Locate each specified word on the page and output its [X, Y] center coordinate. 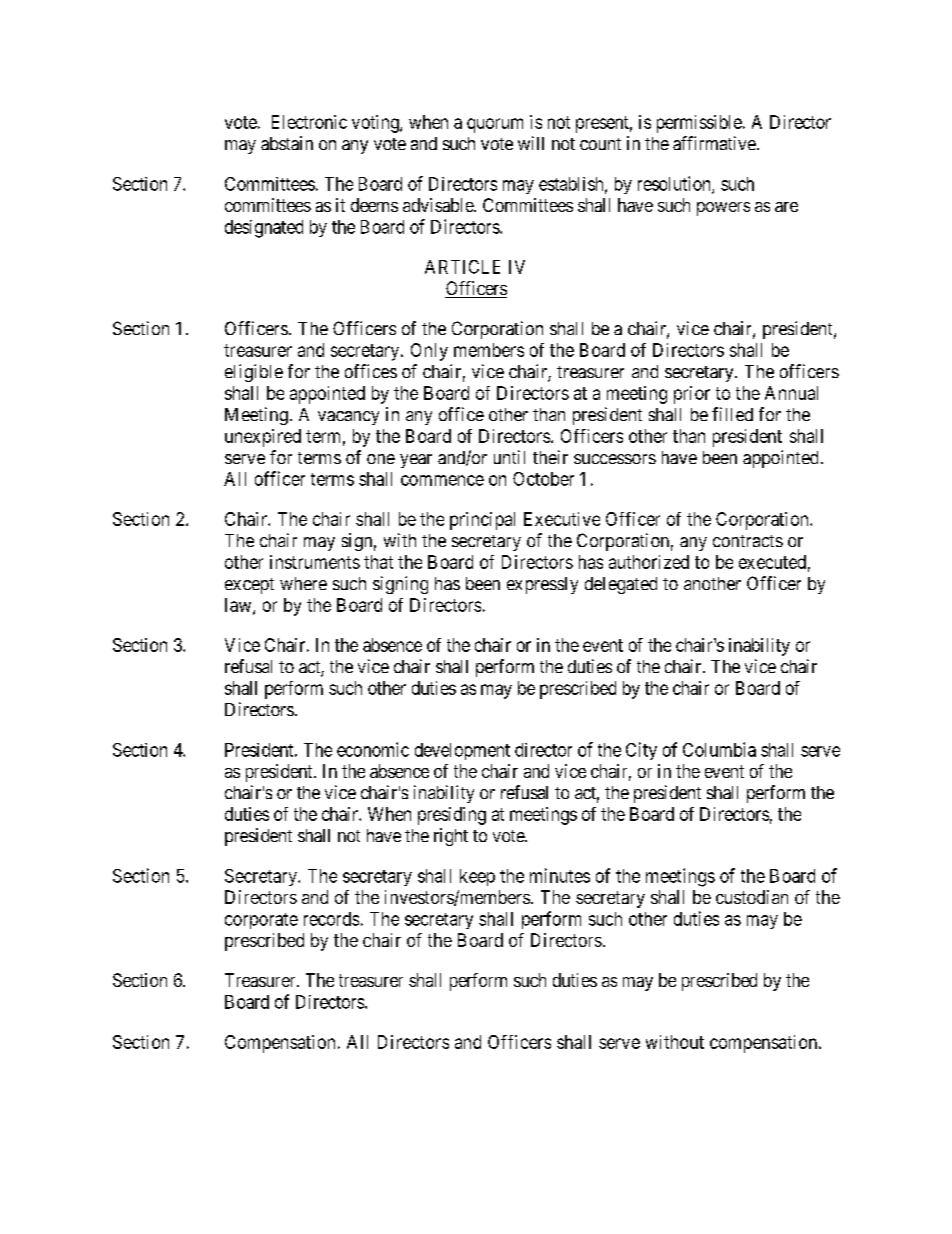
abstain [287, 143]
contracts [748, 541]
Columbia [719, 749]
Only [429, 352]
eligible [254, 373]
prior [692, 395]
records [331, 919]
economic [373, 749]
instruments [315, 562]
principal [482, 521]
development [462, 751]
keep [477, 877]
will [531, 143]
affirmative [714, 143]
